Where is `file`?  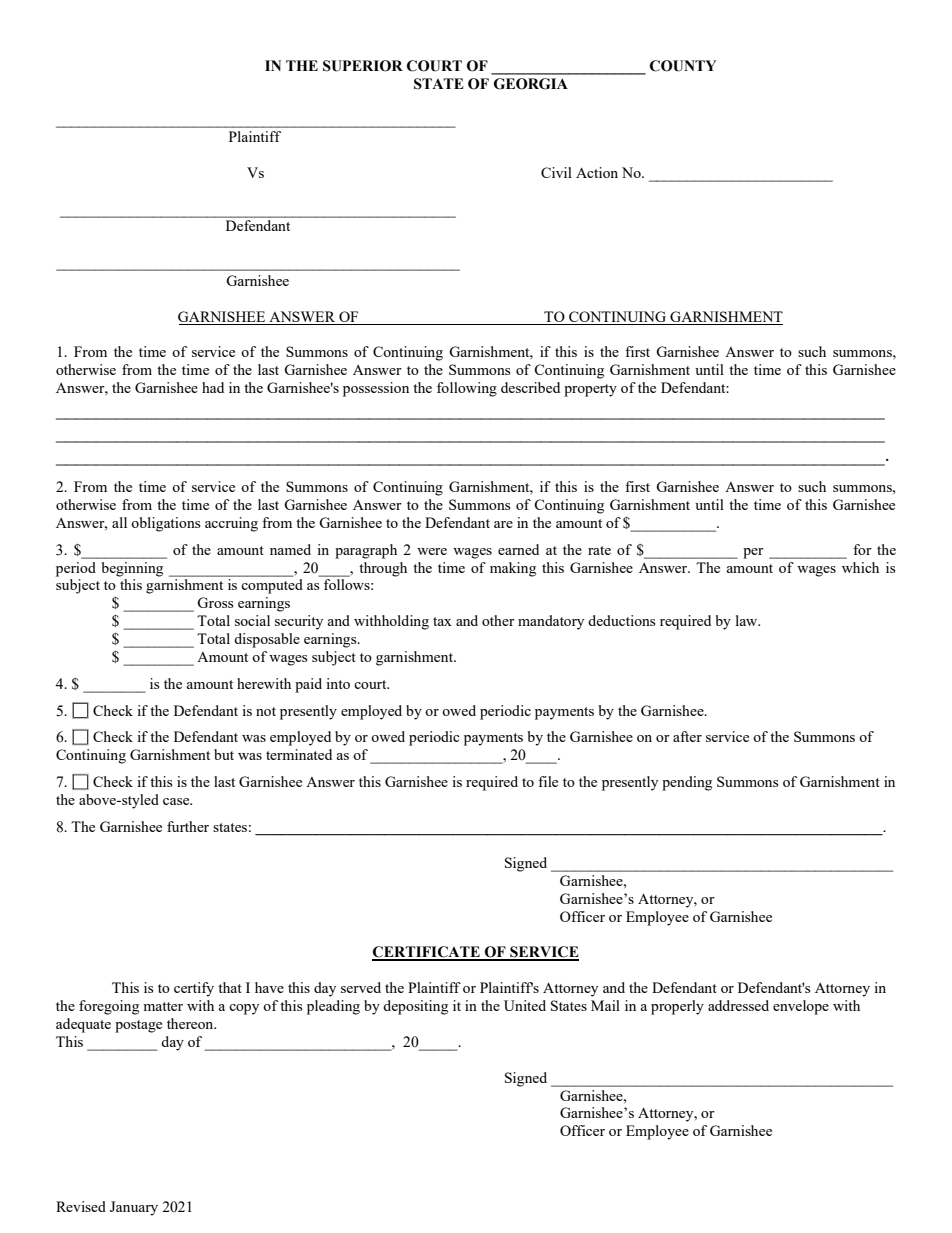
file is located at coordinates (548, 781).
